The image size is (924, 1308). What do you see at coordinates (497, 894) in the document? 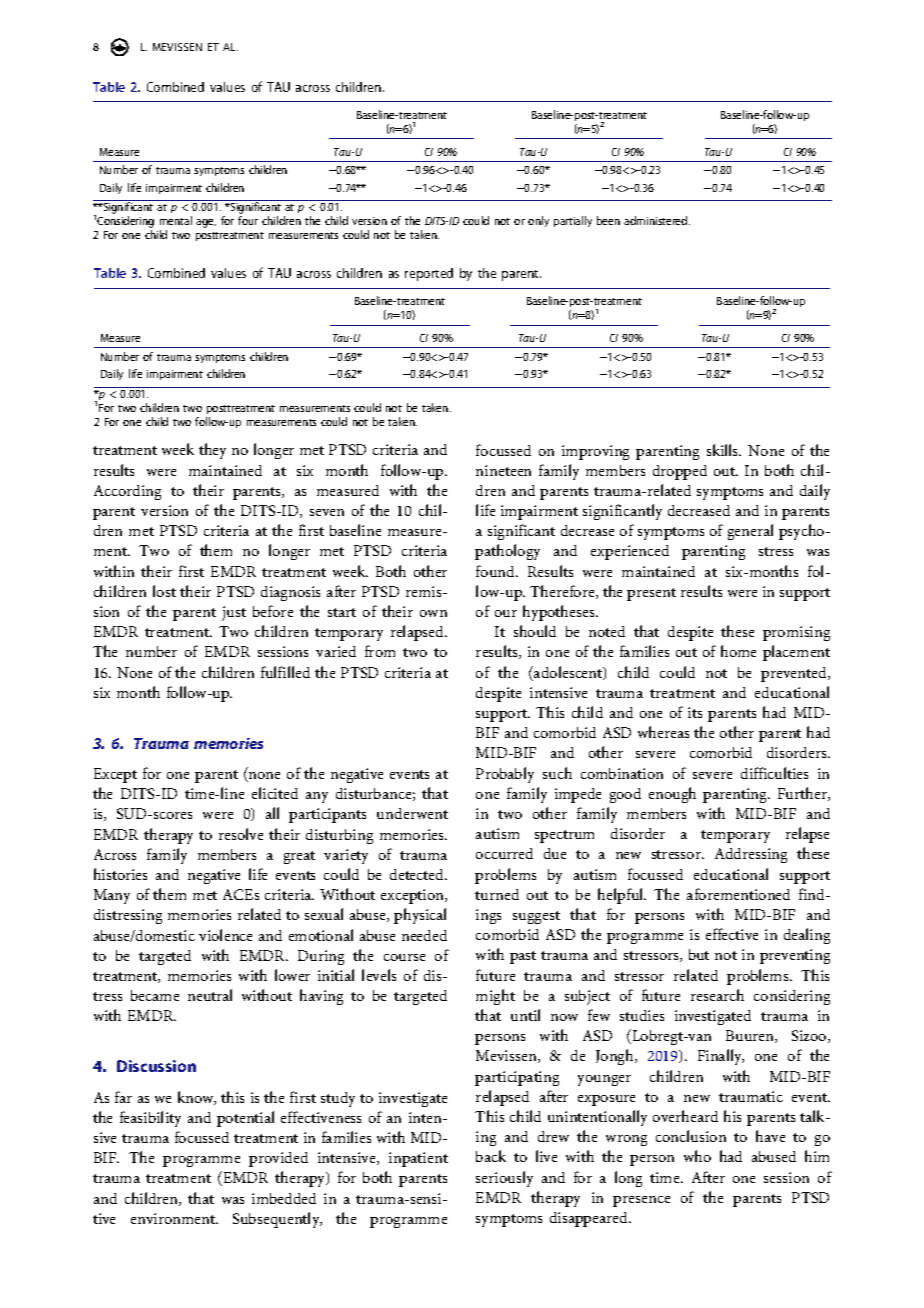
I see `turned` at bounding box center [497, 894].
